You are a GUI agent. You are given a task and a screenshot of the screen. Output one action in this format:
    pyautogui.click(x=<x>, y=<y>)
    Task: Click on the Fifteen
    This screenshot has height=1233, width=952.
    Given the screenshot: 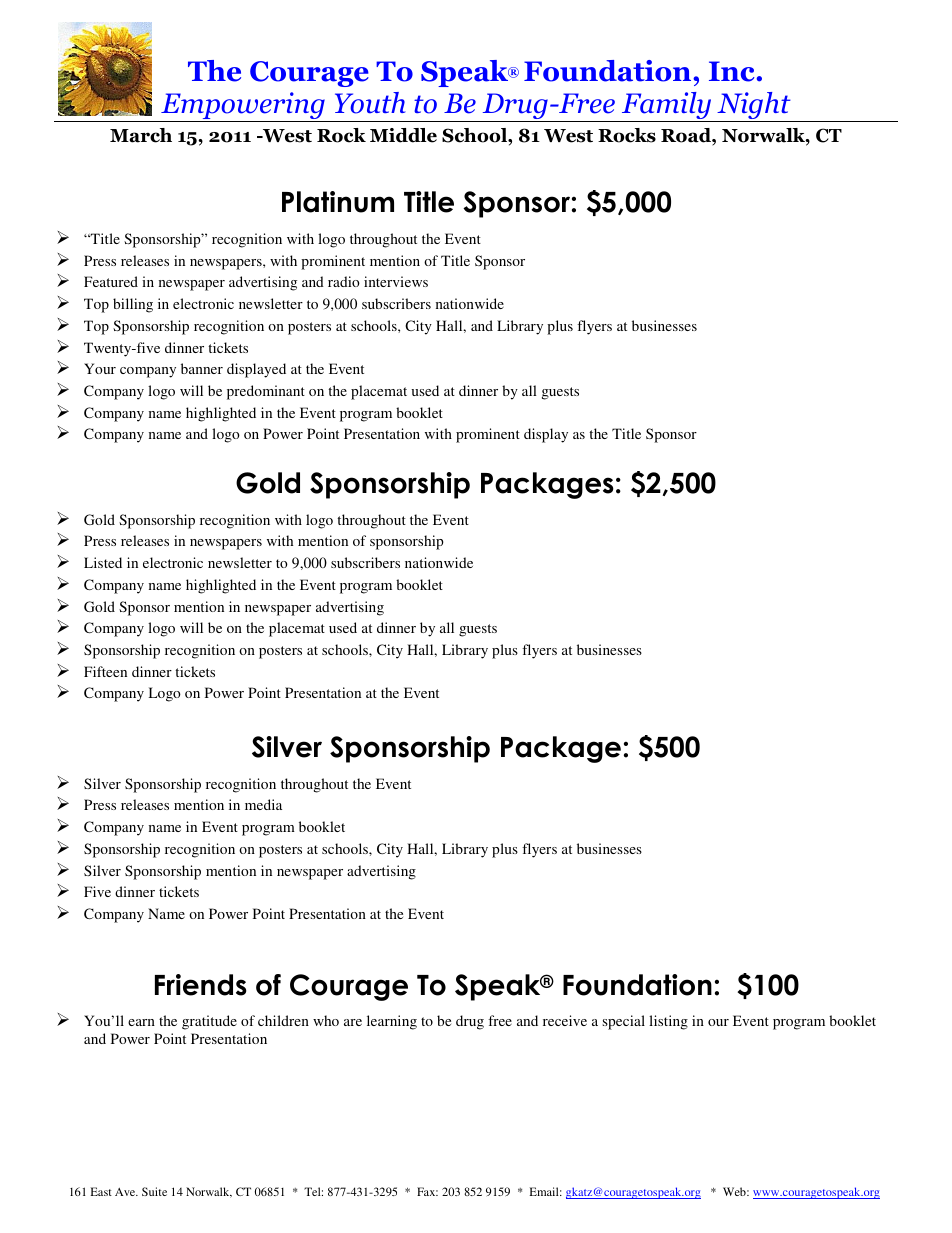 What is the action you would take?
    pyautogui.click(x=105, y=671)
